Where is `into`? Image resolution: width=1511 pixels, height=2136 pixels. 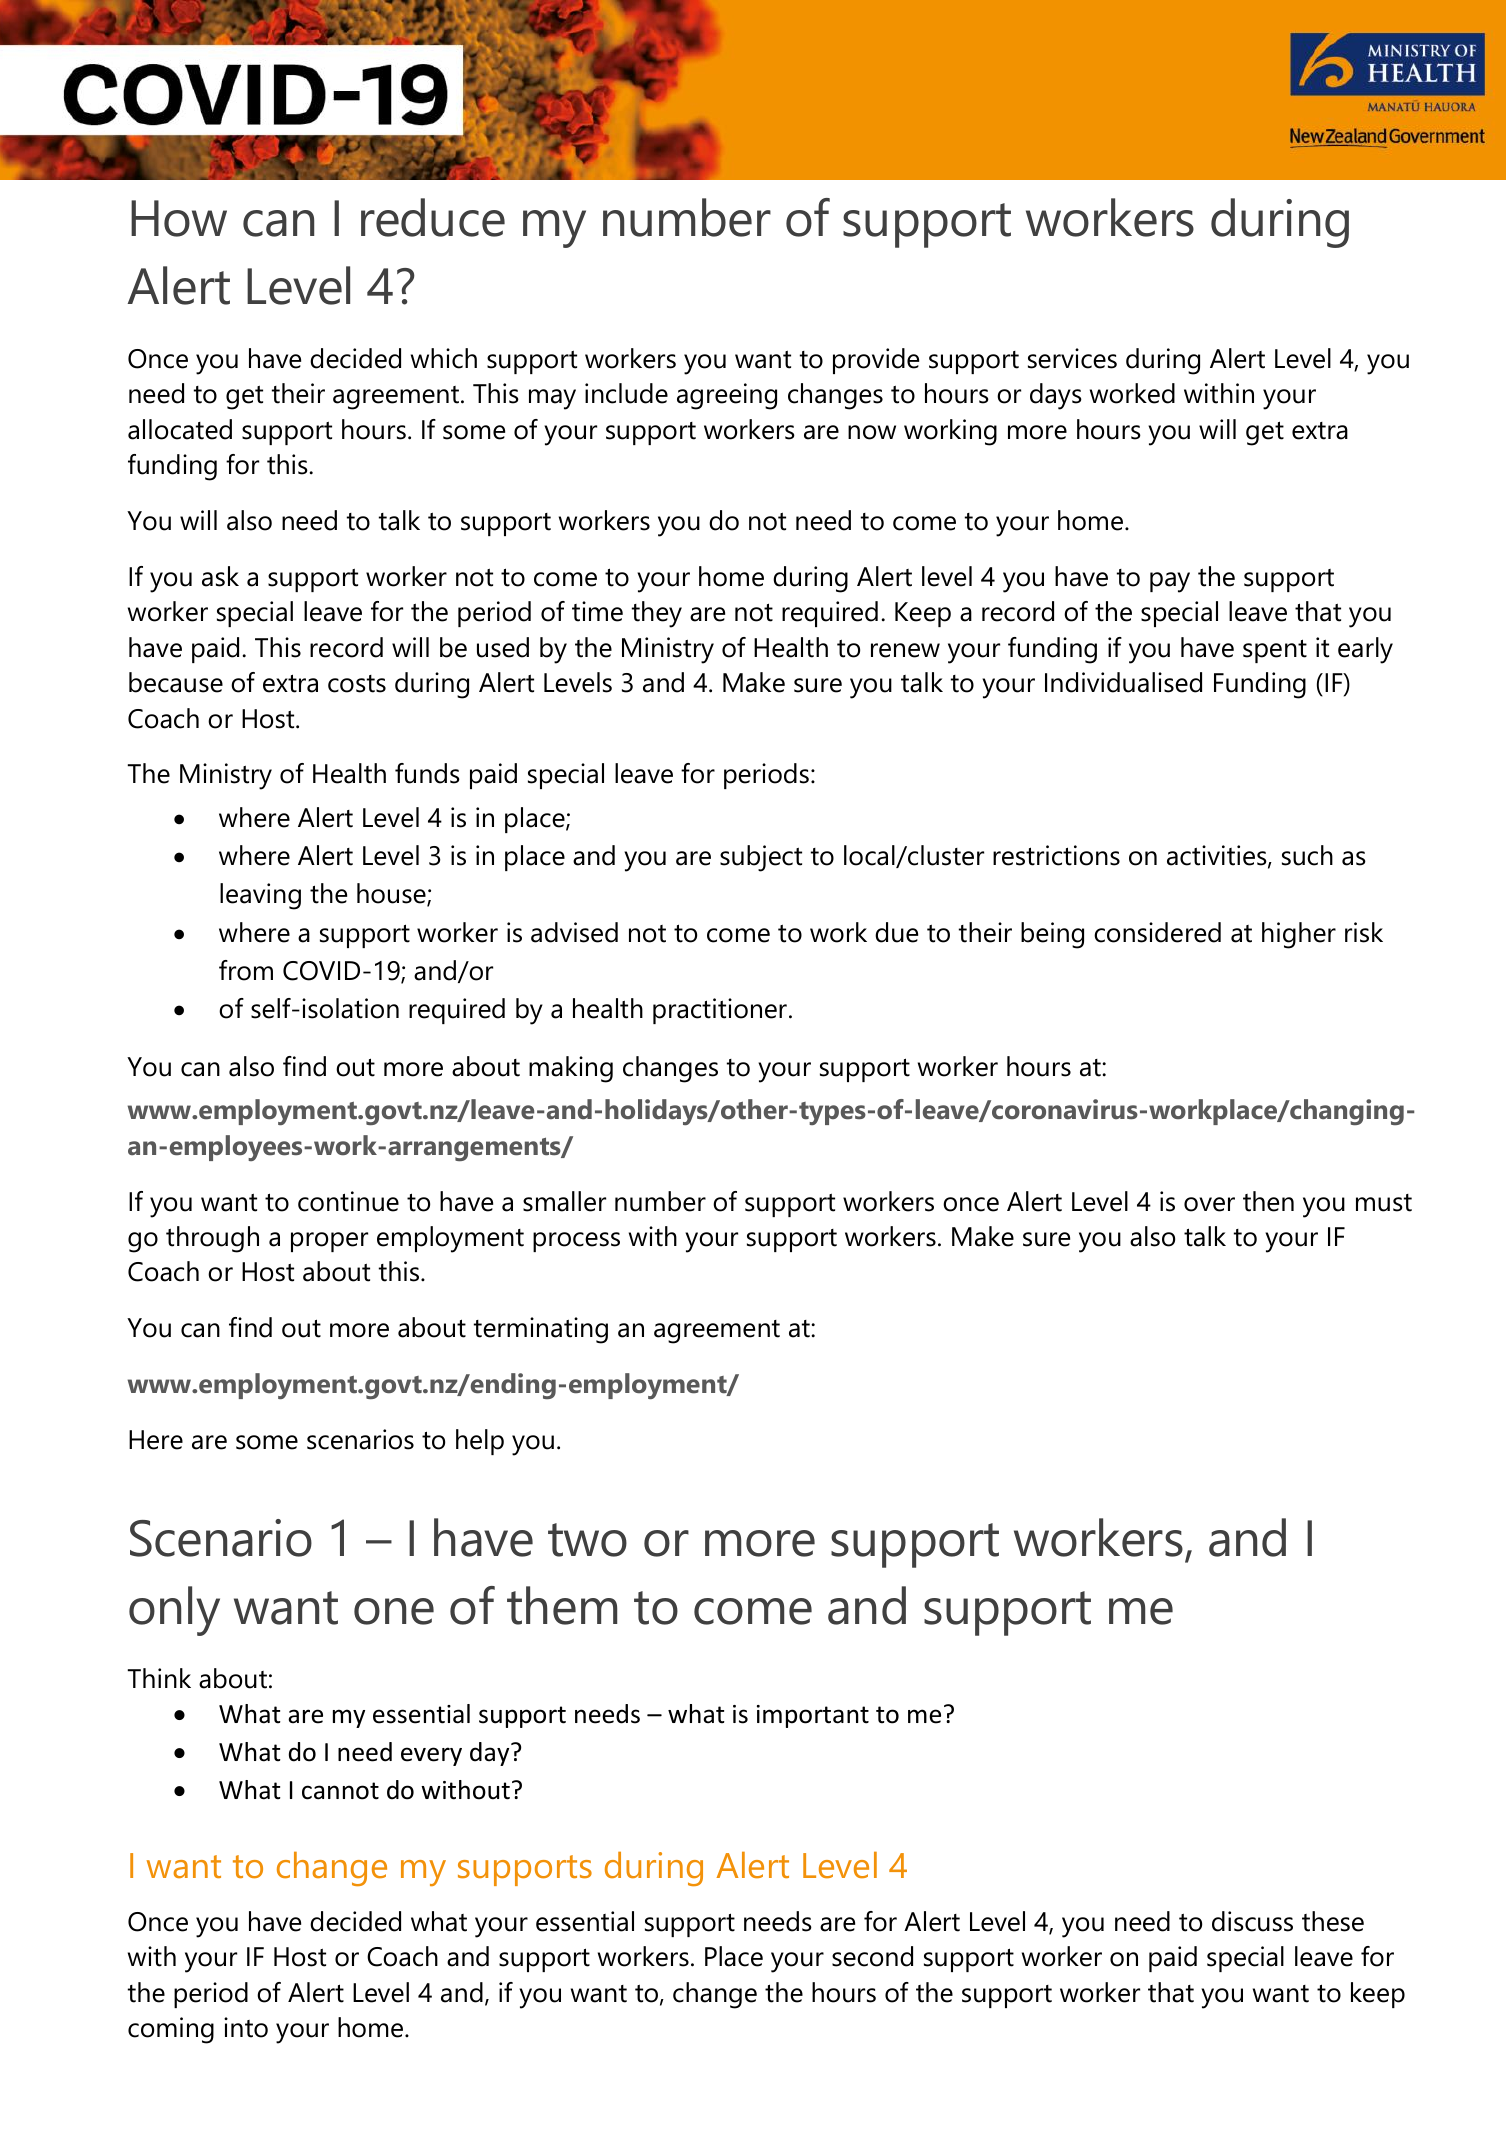
into is located at coordinates (246, 2027).
